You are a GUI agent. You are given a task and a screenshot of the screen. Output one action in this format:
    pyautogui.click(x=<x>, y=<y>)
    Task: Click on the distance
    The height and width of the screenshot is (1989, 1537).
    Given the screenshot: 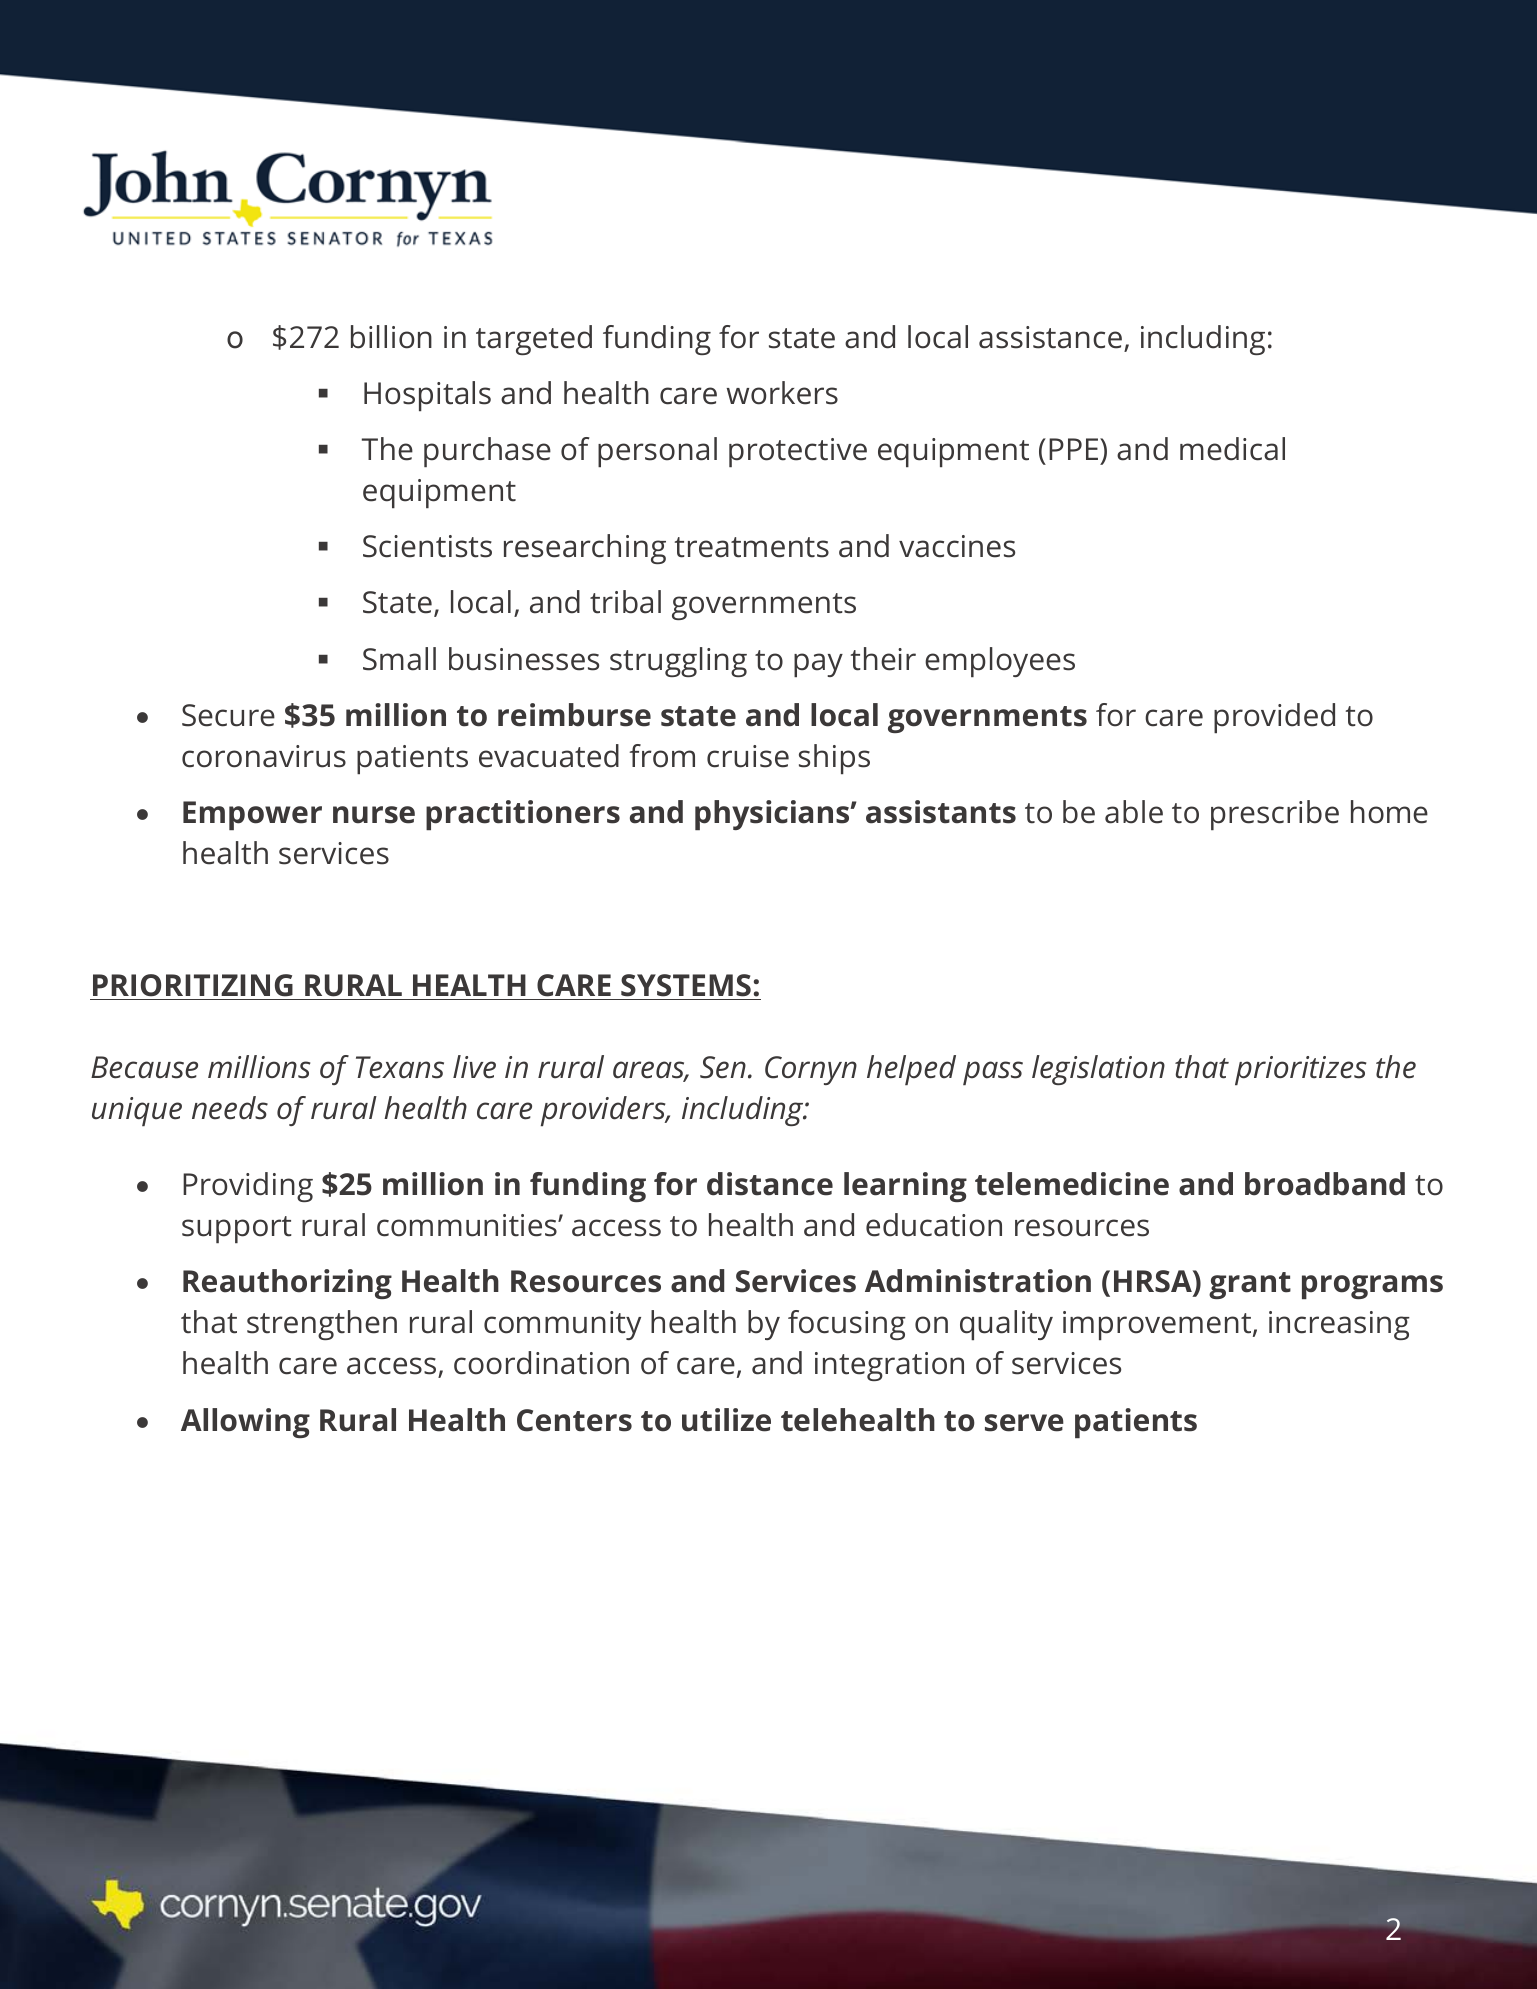 What is the action you would take?
    pyautogui.click(x=770, y=1184)
